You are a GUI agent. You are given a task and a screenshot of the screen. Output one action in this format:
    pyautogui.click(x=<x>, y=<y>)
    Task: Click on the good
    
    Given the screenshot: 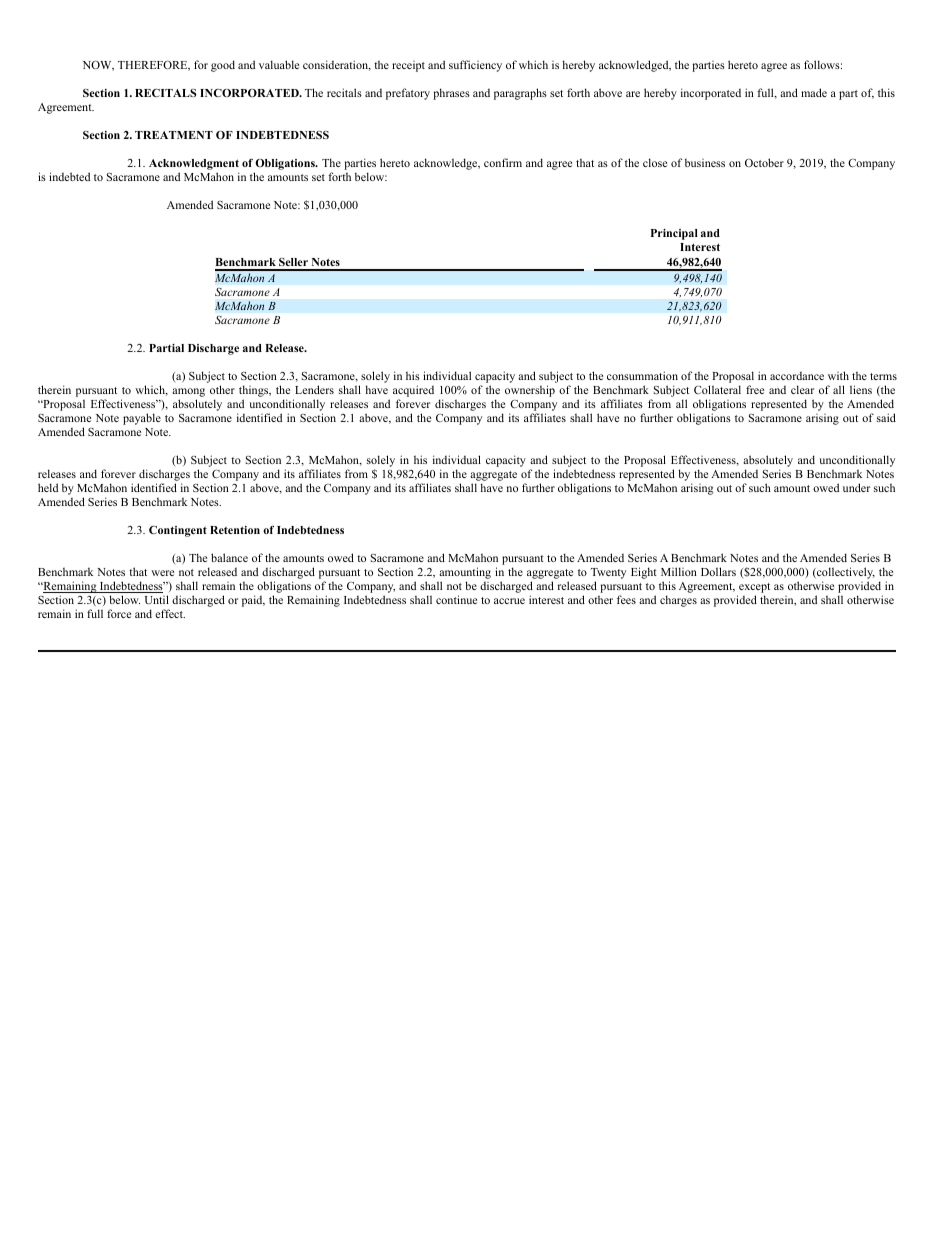 What is the action you would take?
    pyautogui.click(x=223, y=66)
